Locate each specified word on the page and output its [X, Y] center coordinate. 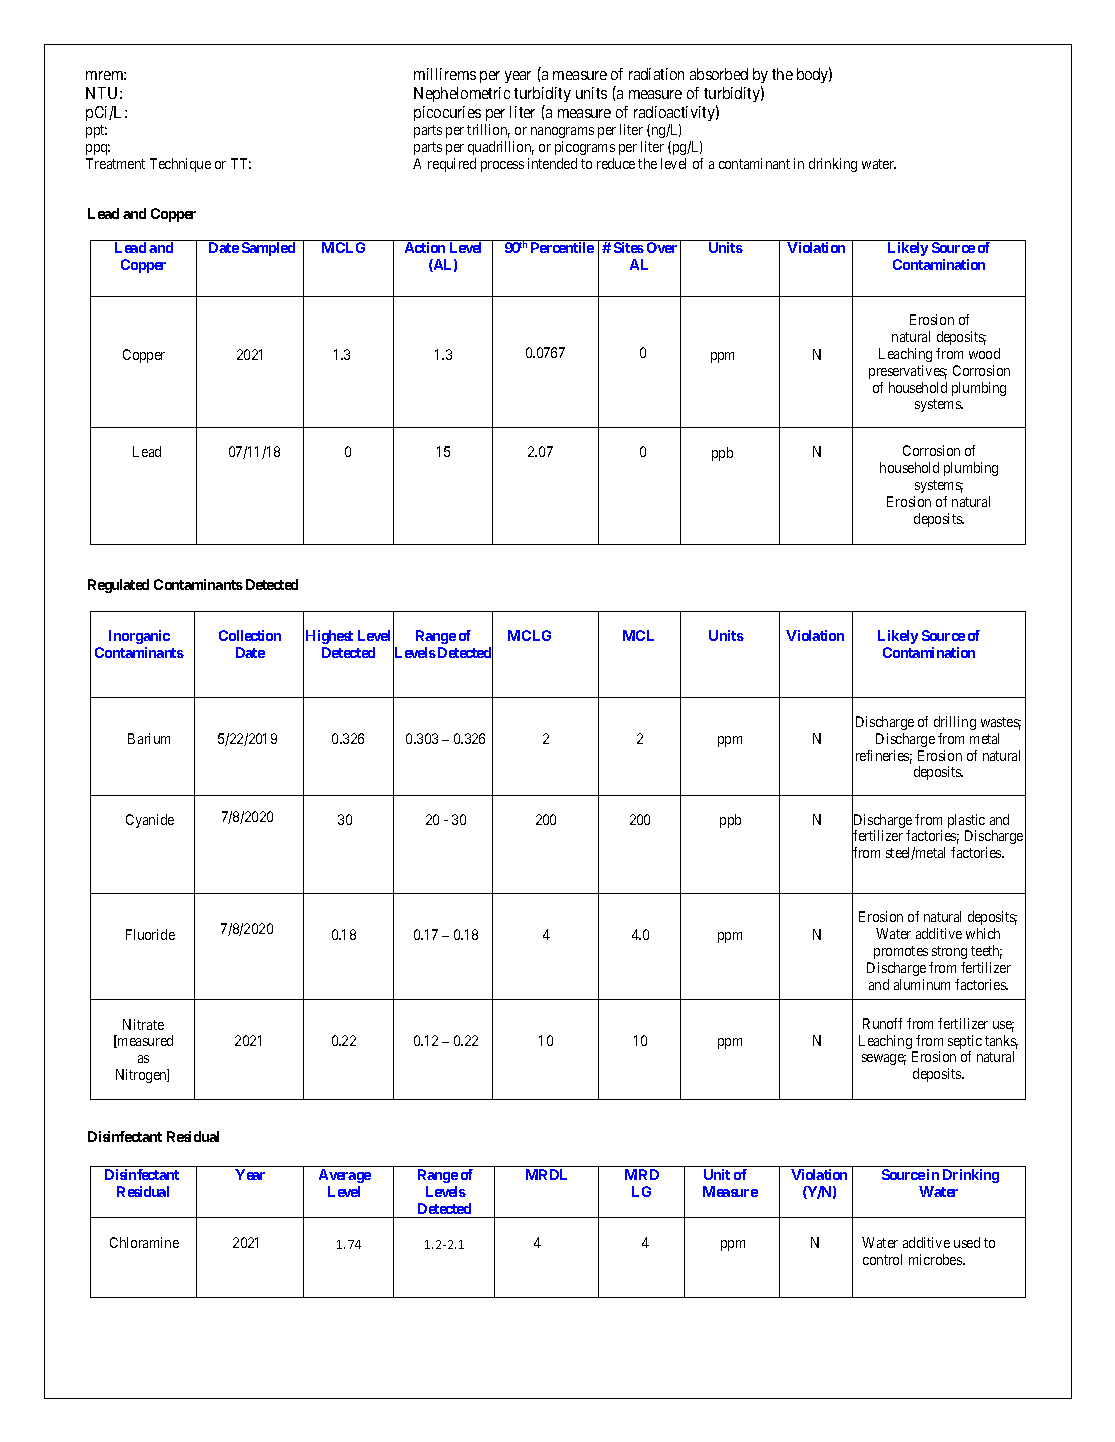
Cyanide [150, 821]
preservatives [908, 372]
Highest [329, 637]
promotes [901, 952]
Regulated [118, 586]
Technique [180, 165]
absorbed [719, 74]
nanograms [562, 132]
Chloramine [144, 1242]
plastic [966, 822]
